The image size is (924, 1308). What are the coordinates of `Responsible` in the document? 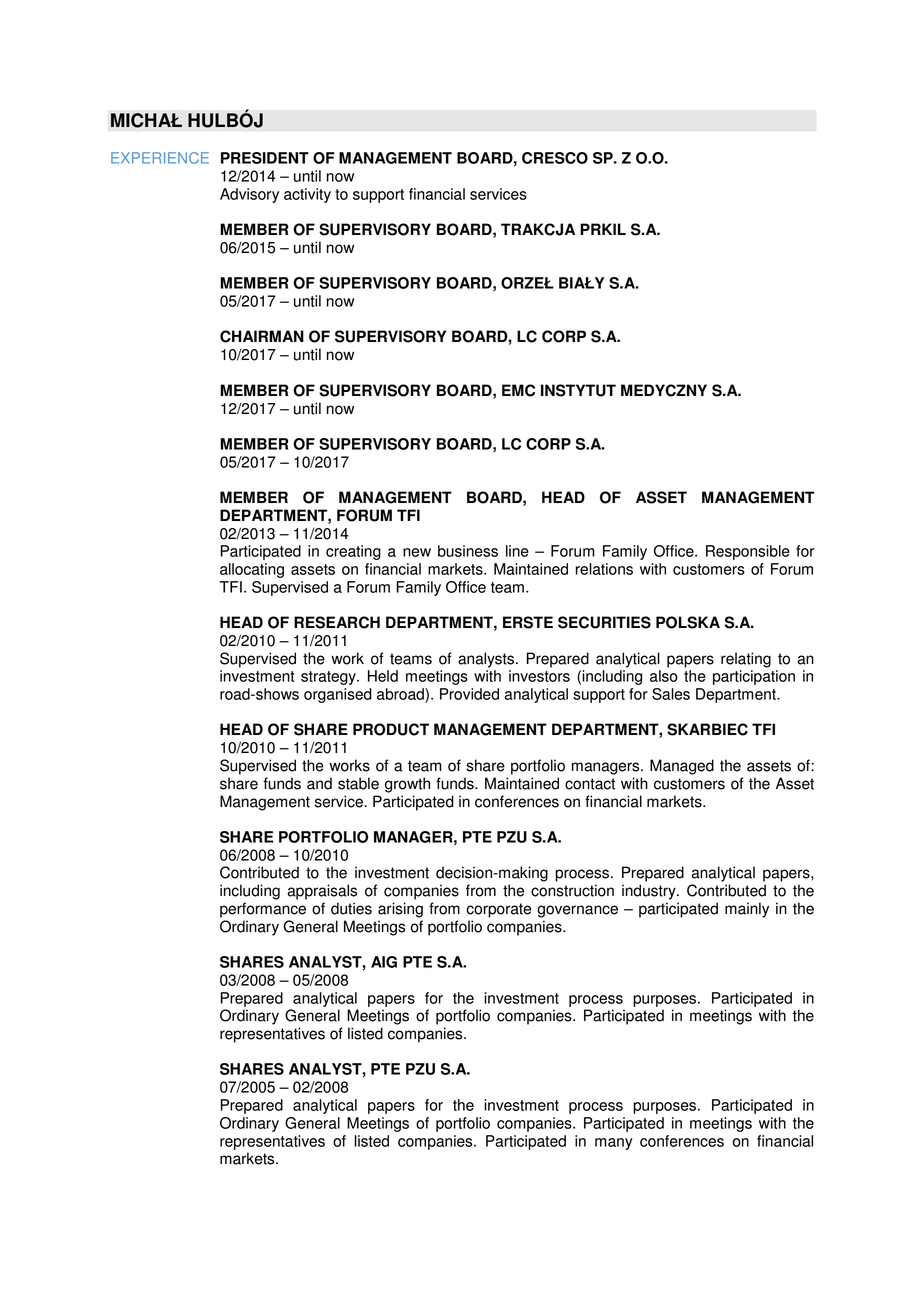 It's located at (748, 552).
